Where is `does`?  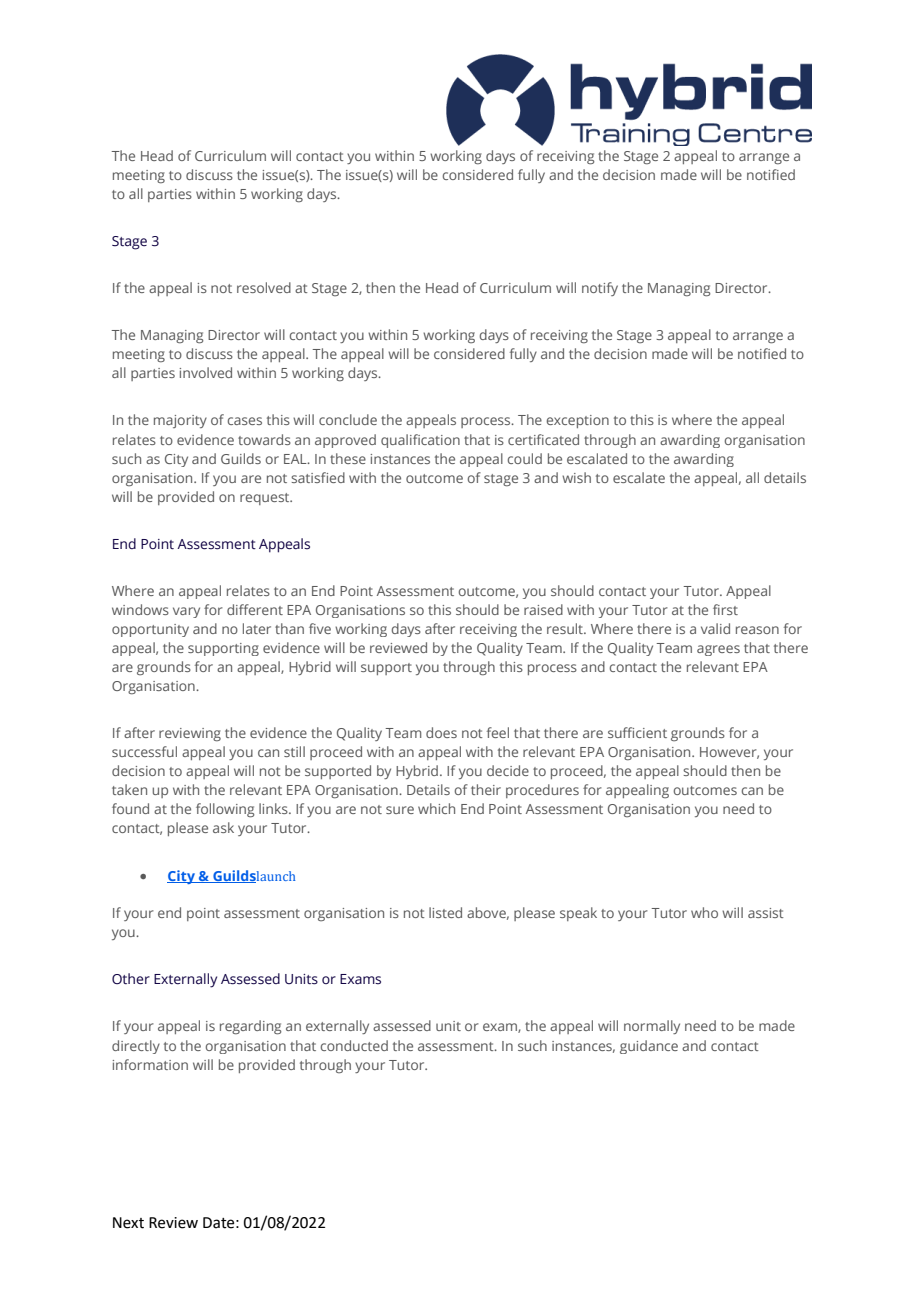 does is located at coordinates (441, 732).
